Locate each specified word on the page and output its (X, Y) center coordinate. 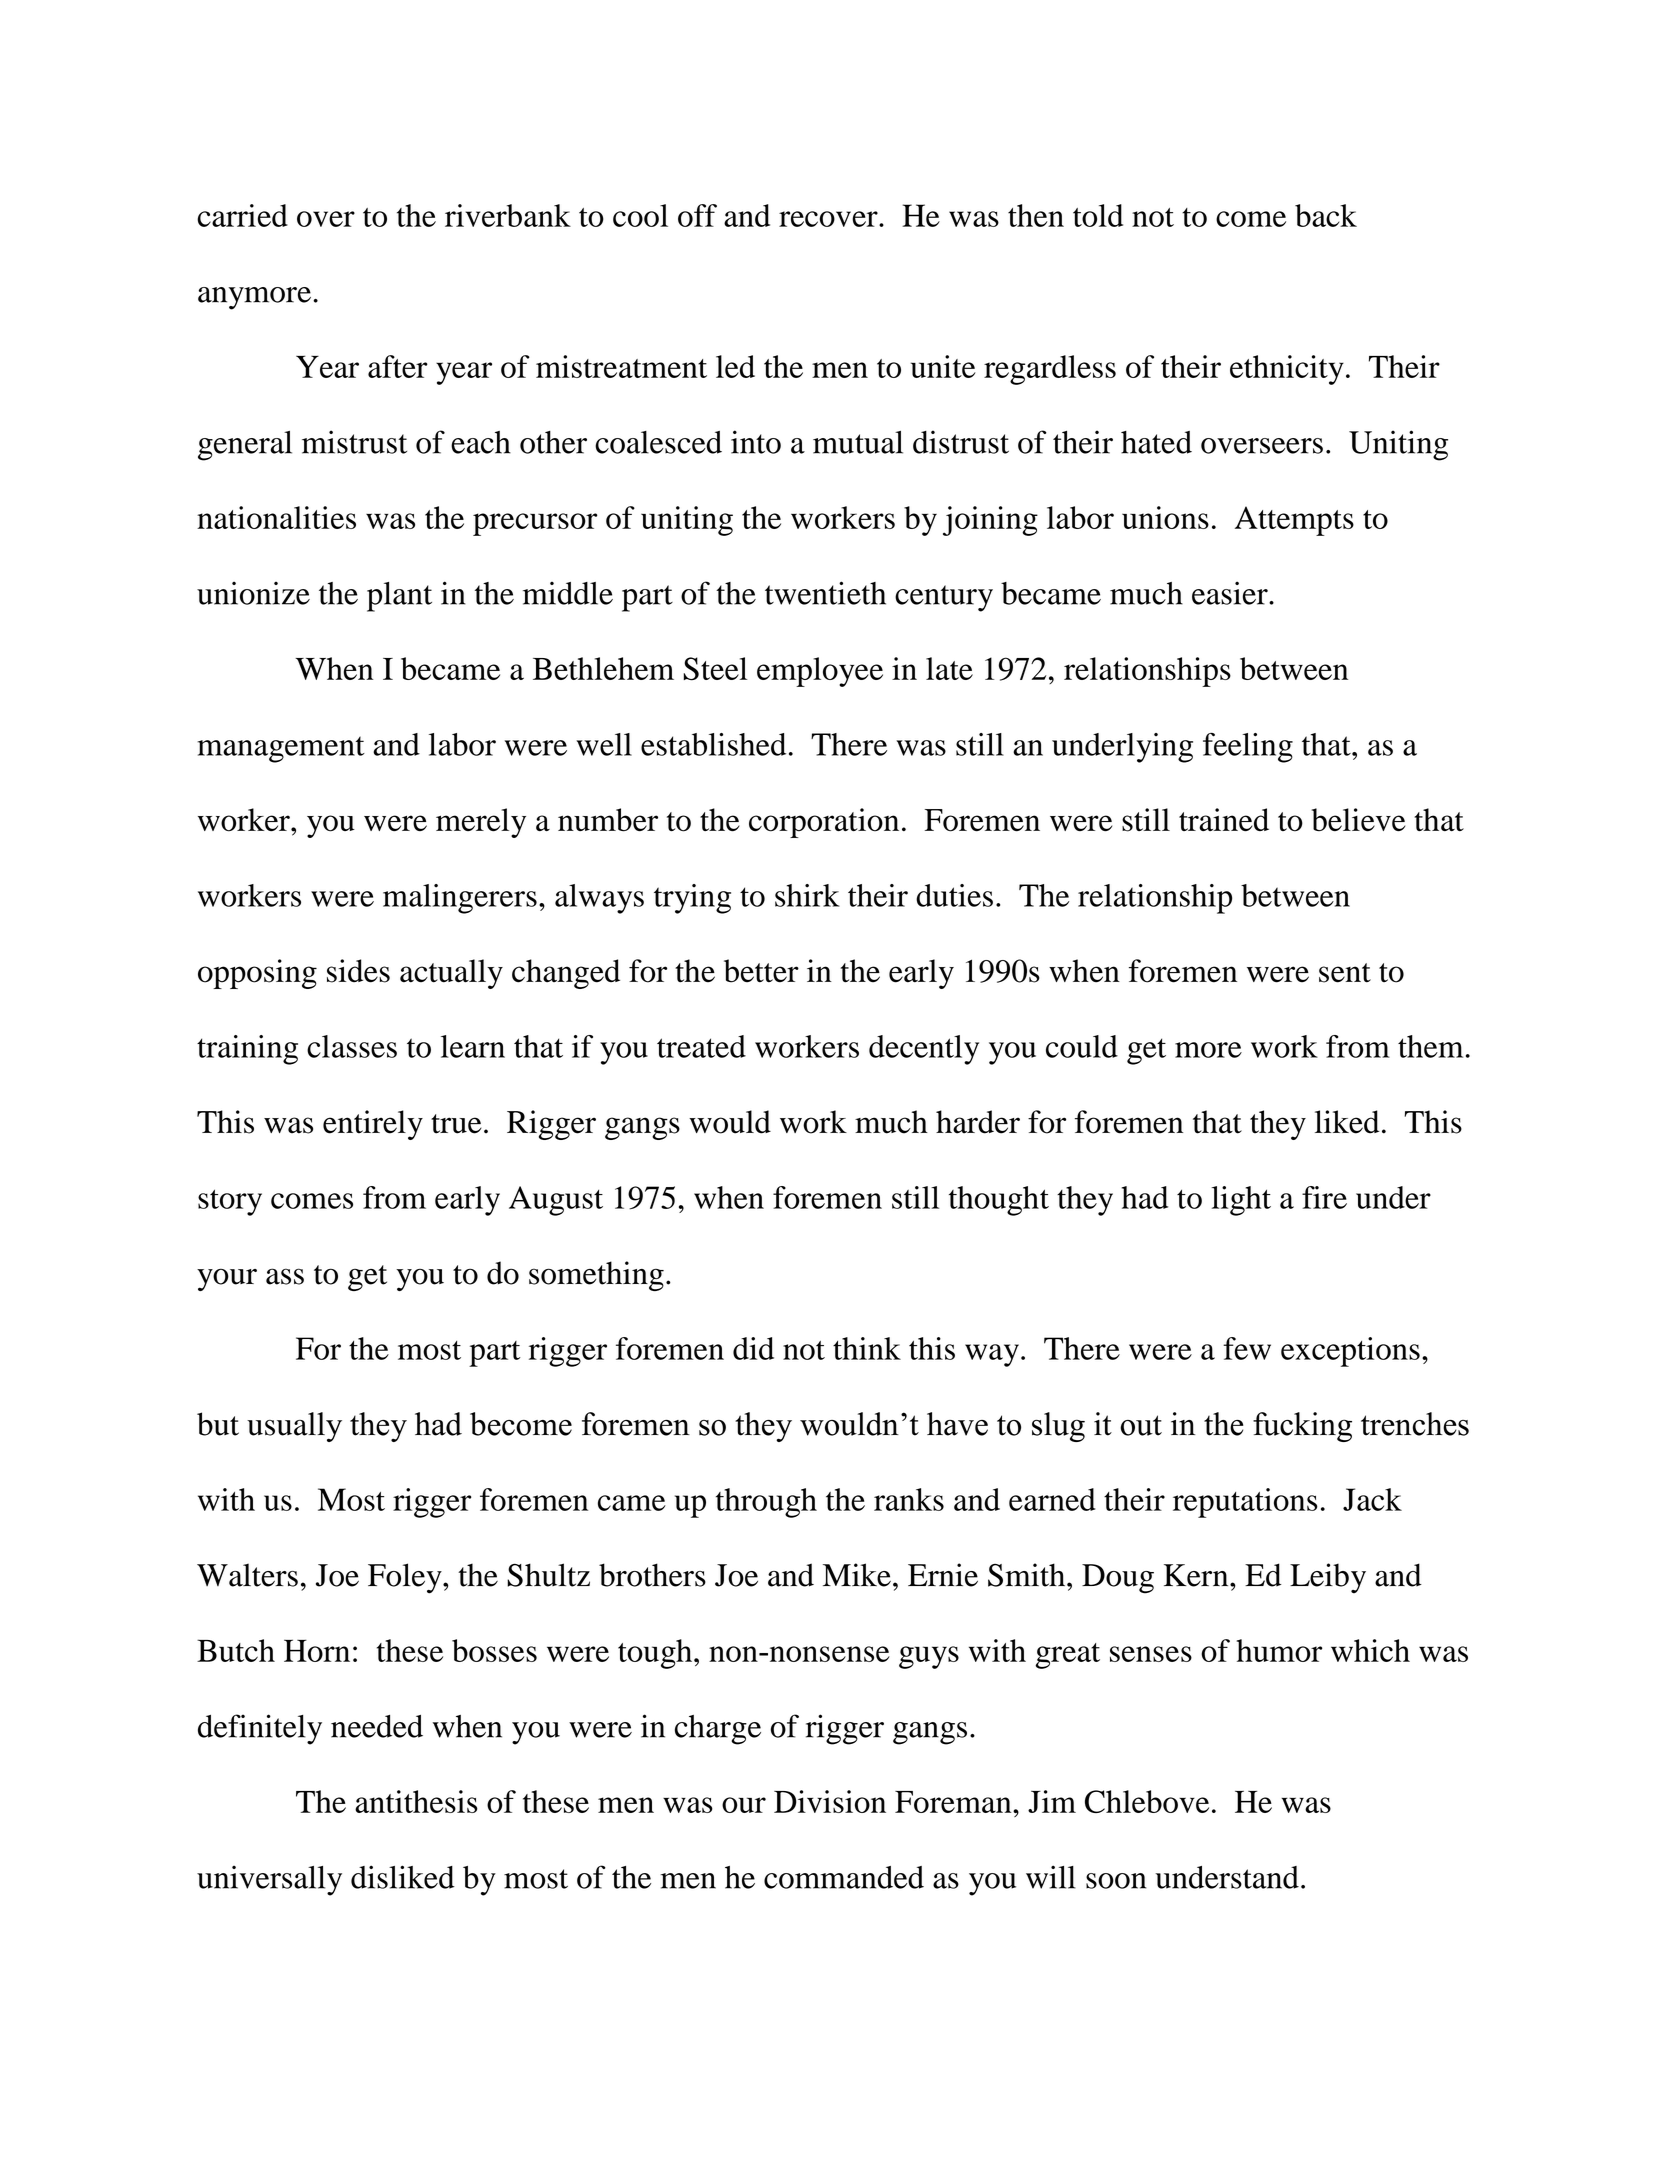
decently (924, 1050)
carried (242, 215)
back (1326, 215)
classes (352, 1046)
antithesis (416, 1801)
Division (830, 1801)
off (697, 215)
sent (1345, 973)
